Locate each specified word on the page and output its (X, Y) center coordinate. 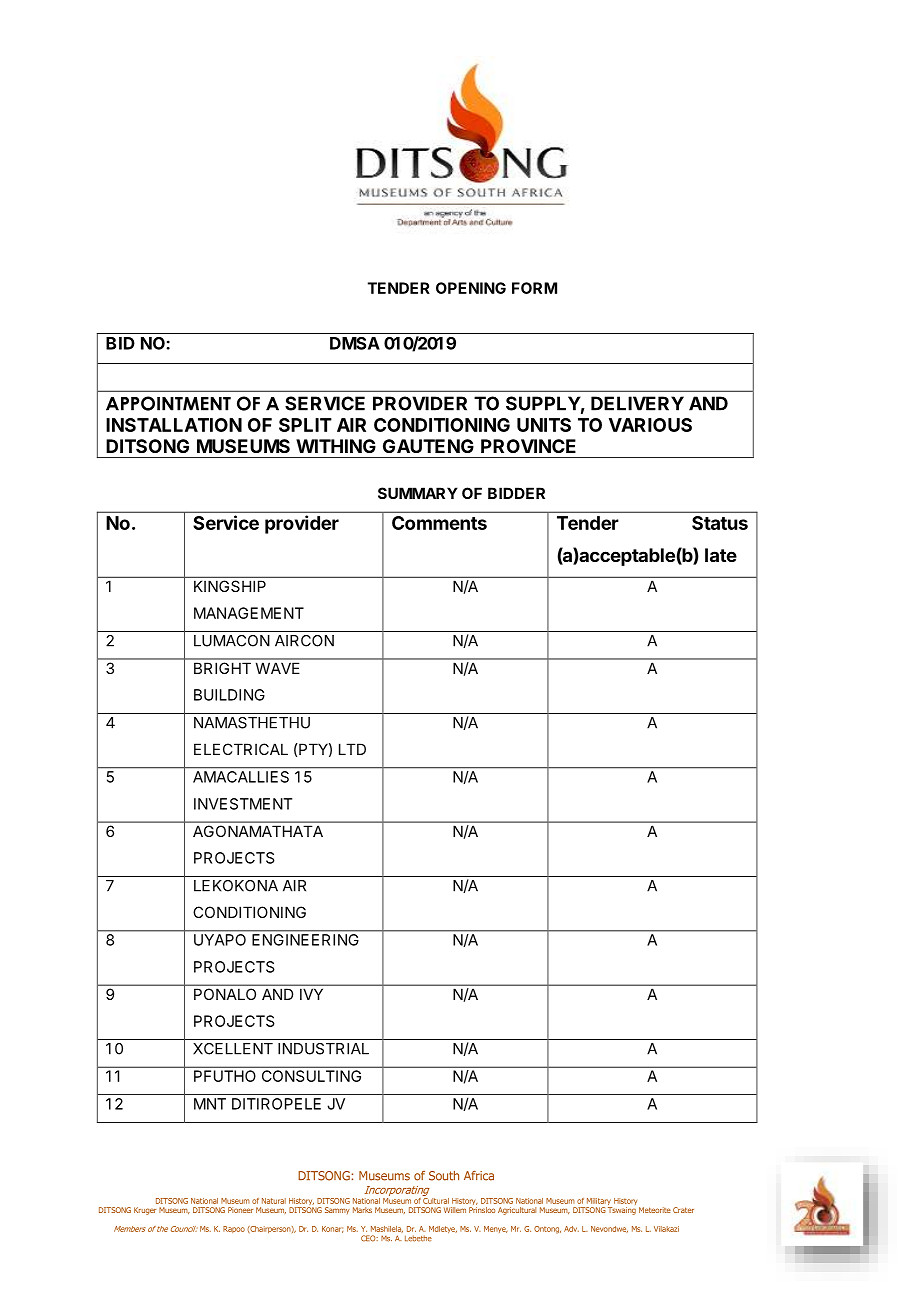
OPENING (471, 288)
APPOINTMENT (168, 403)
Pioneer (240, 1210)
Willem (455, 1210)
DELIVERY (637, 403)
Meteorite (655, 1210)
